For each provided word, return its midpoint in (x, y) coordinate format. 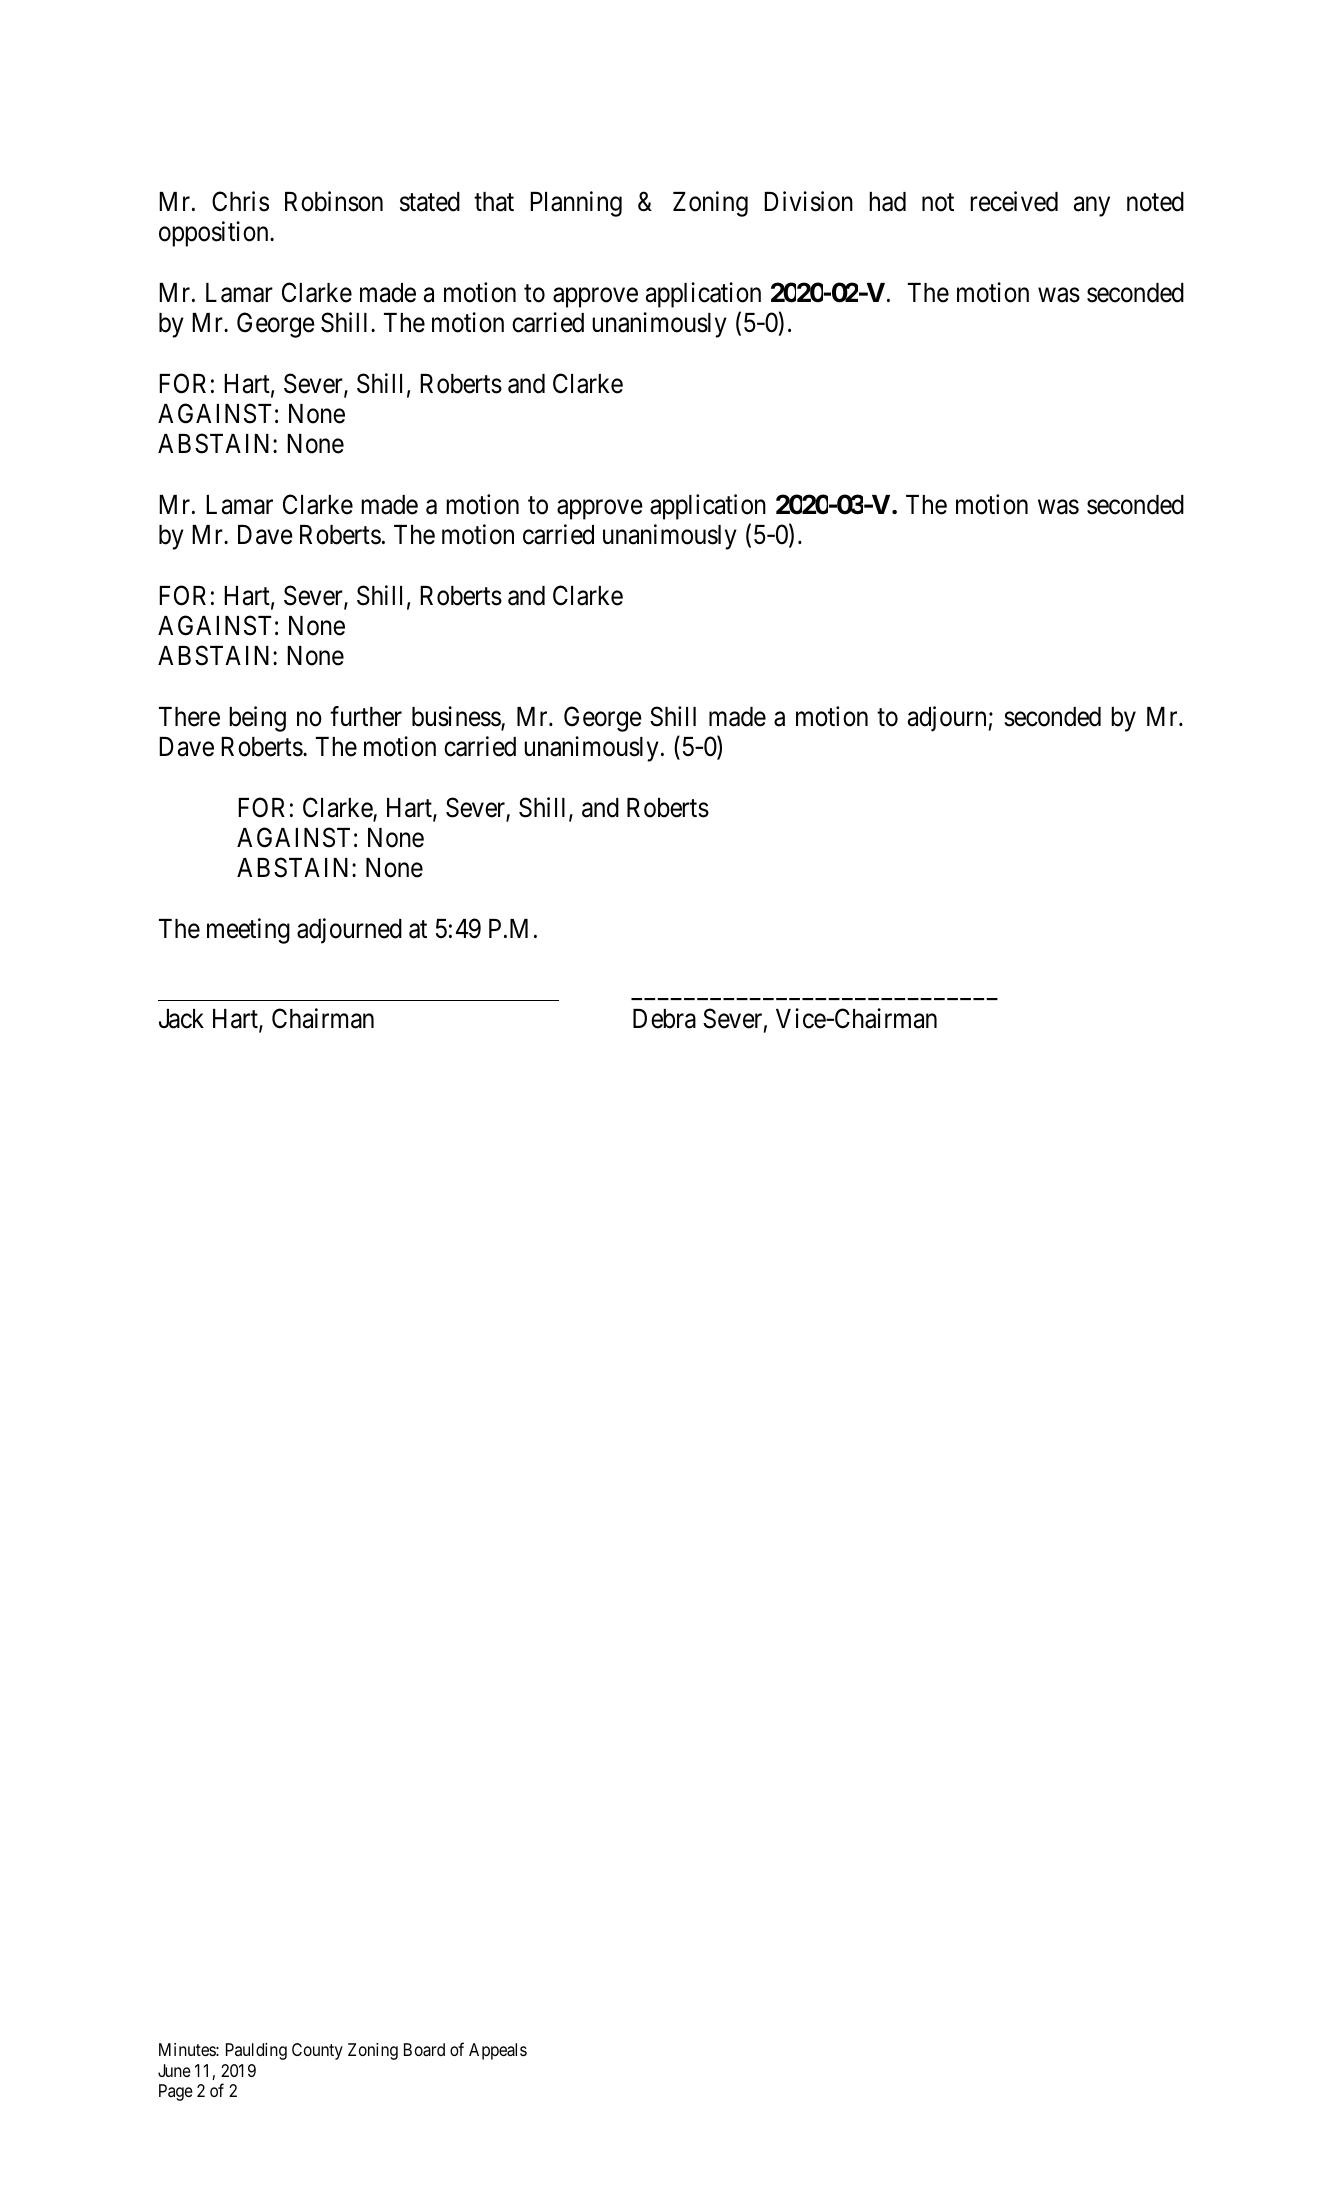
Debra (664, 1019)
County (317, 2051)
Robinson (334, 201)
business (457, 717)
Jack (181, 1019)
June (174, 2070)
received (1014, 201)
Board (424, 2050)
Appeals (498, 2051)
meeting (248, 931)
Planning (576, 204)
